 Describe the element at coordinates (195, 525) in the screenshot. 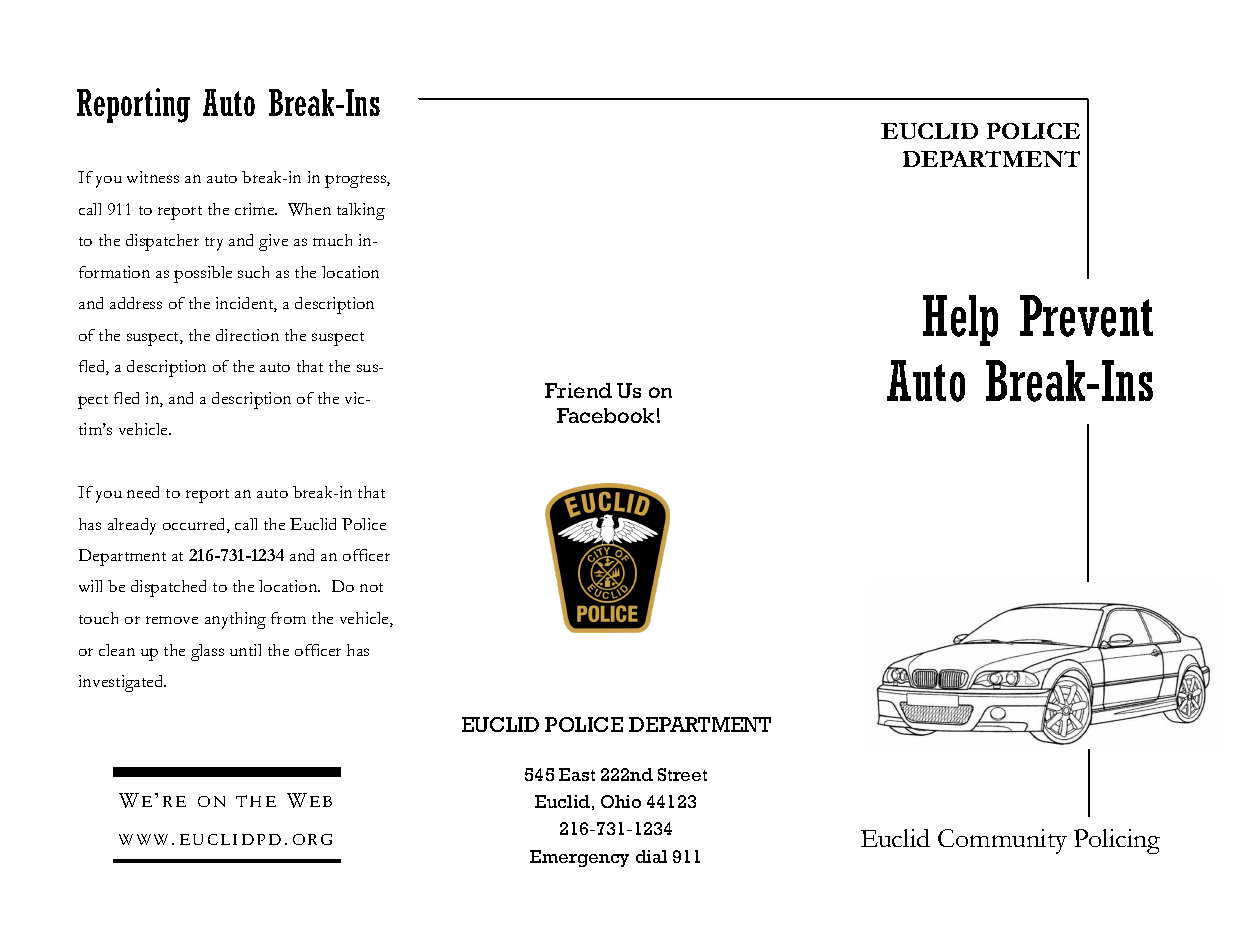

I see `occurred` at that location.
